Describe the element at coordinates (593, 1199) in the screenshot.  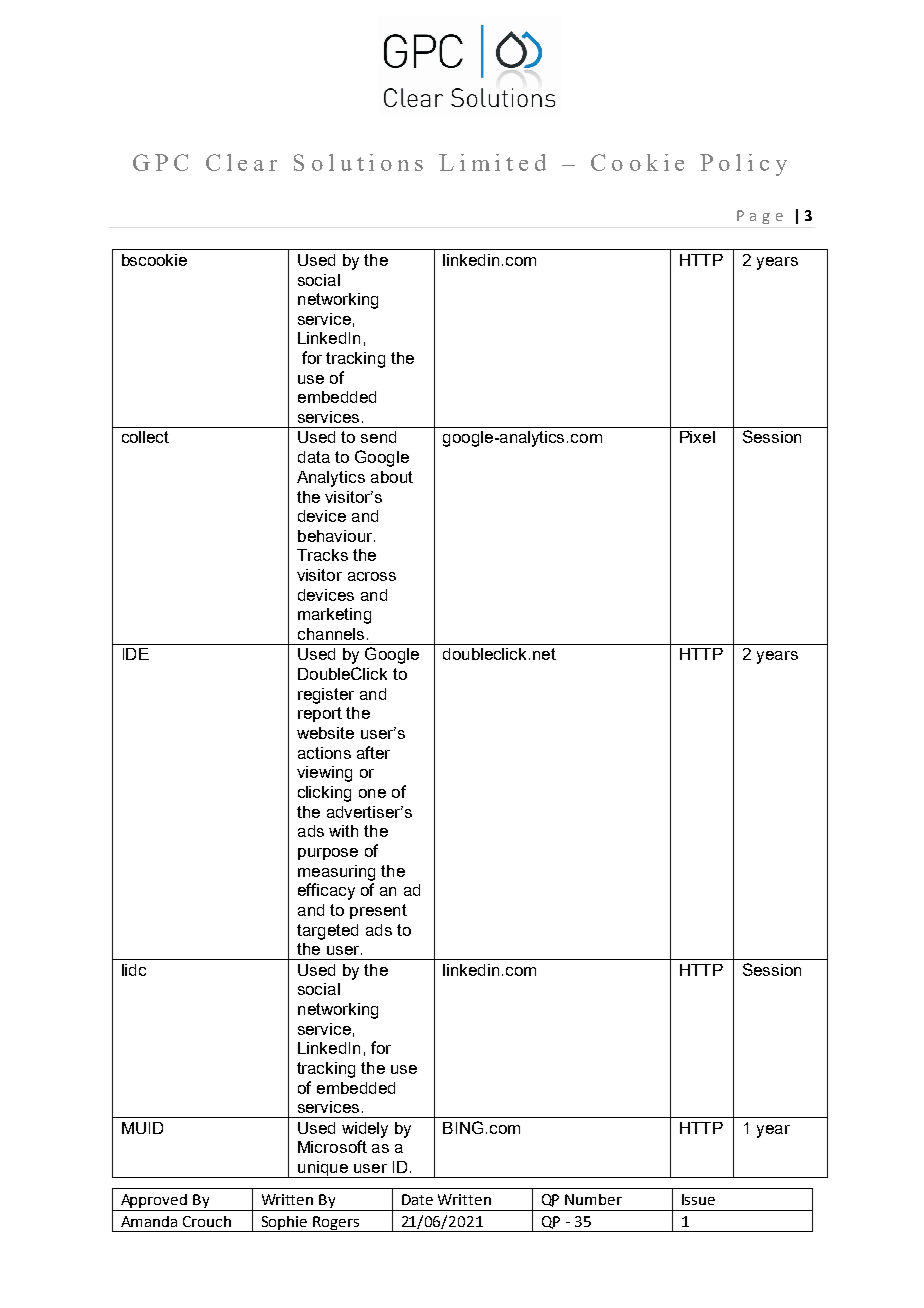
I see `Number` at that location.
